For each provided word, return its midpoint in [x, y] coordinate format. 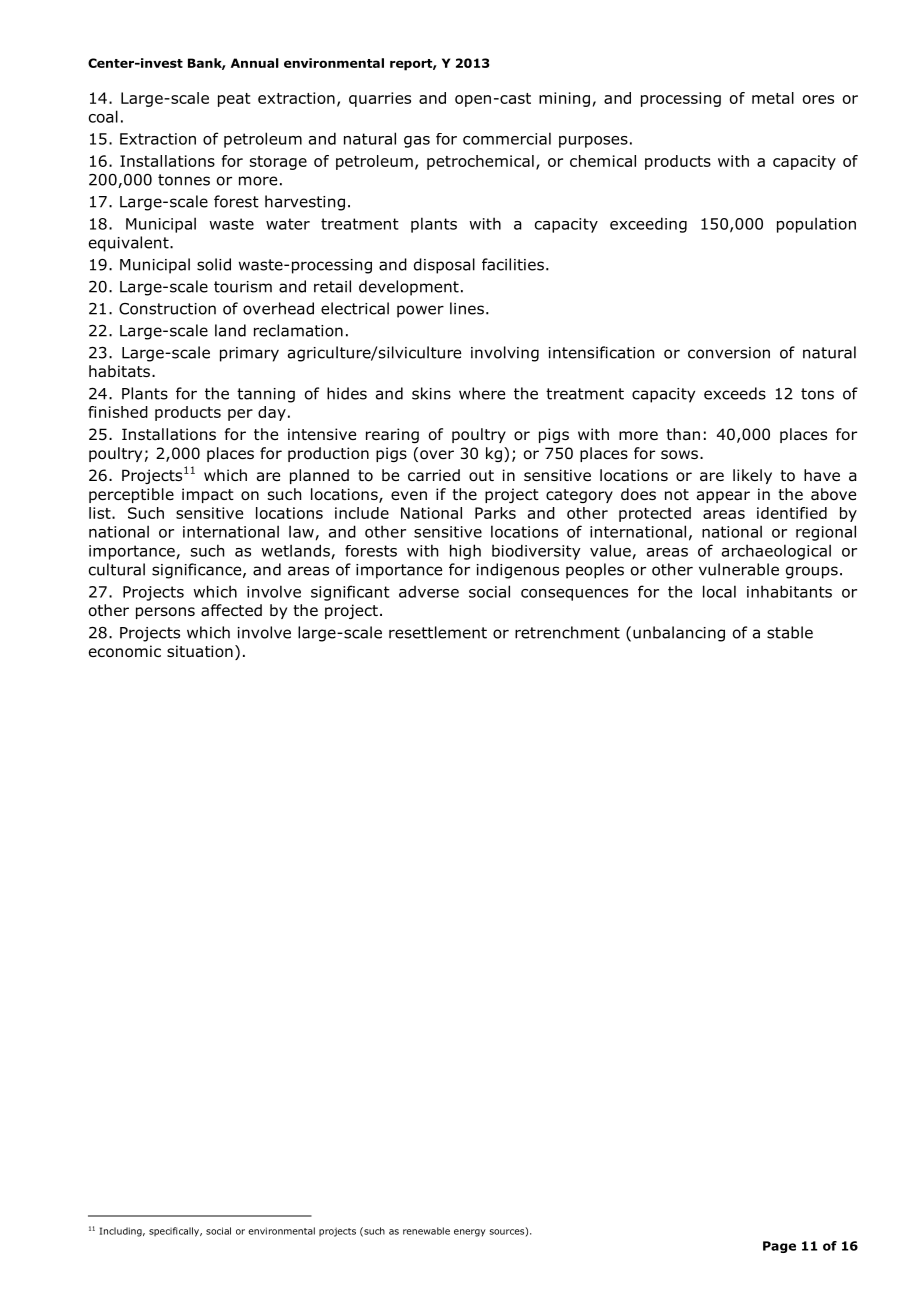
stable [790, 632]
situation [200, 651]
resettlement [438, 632]
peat [234, 100]
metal [773, 98]
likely [752, 476]
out [481, 476]
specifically [175, 1232]
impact [208, 495]
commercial [507, 138]
